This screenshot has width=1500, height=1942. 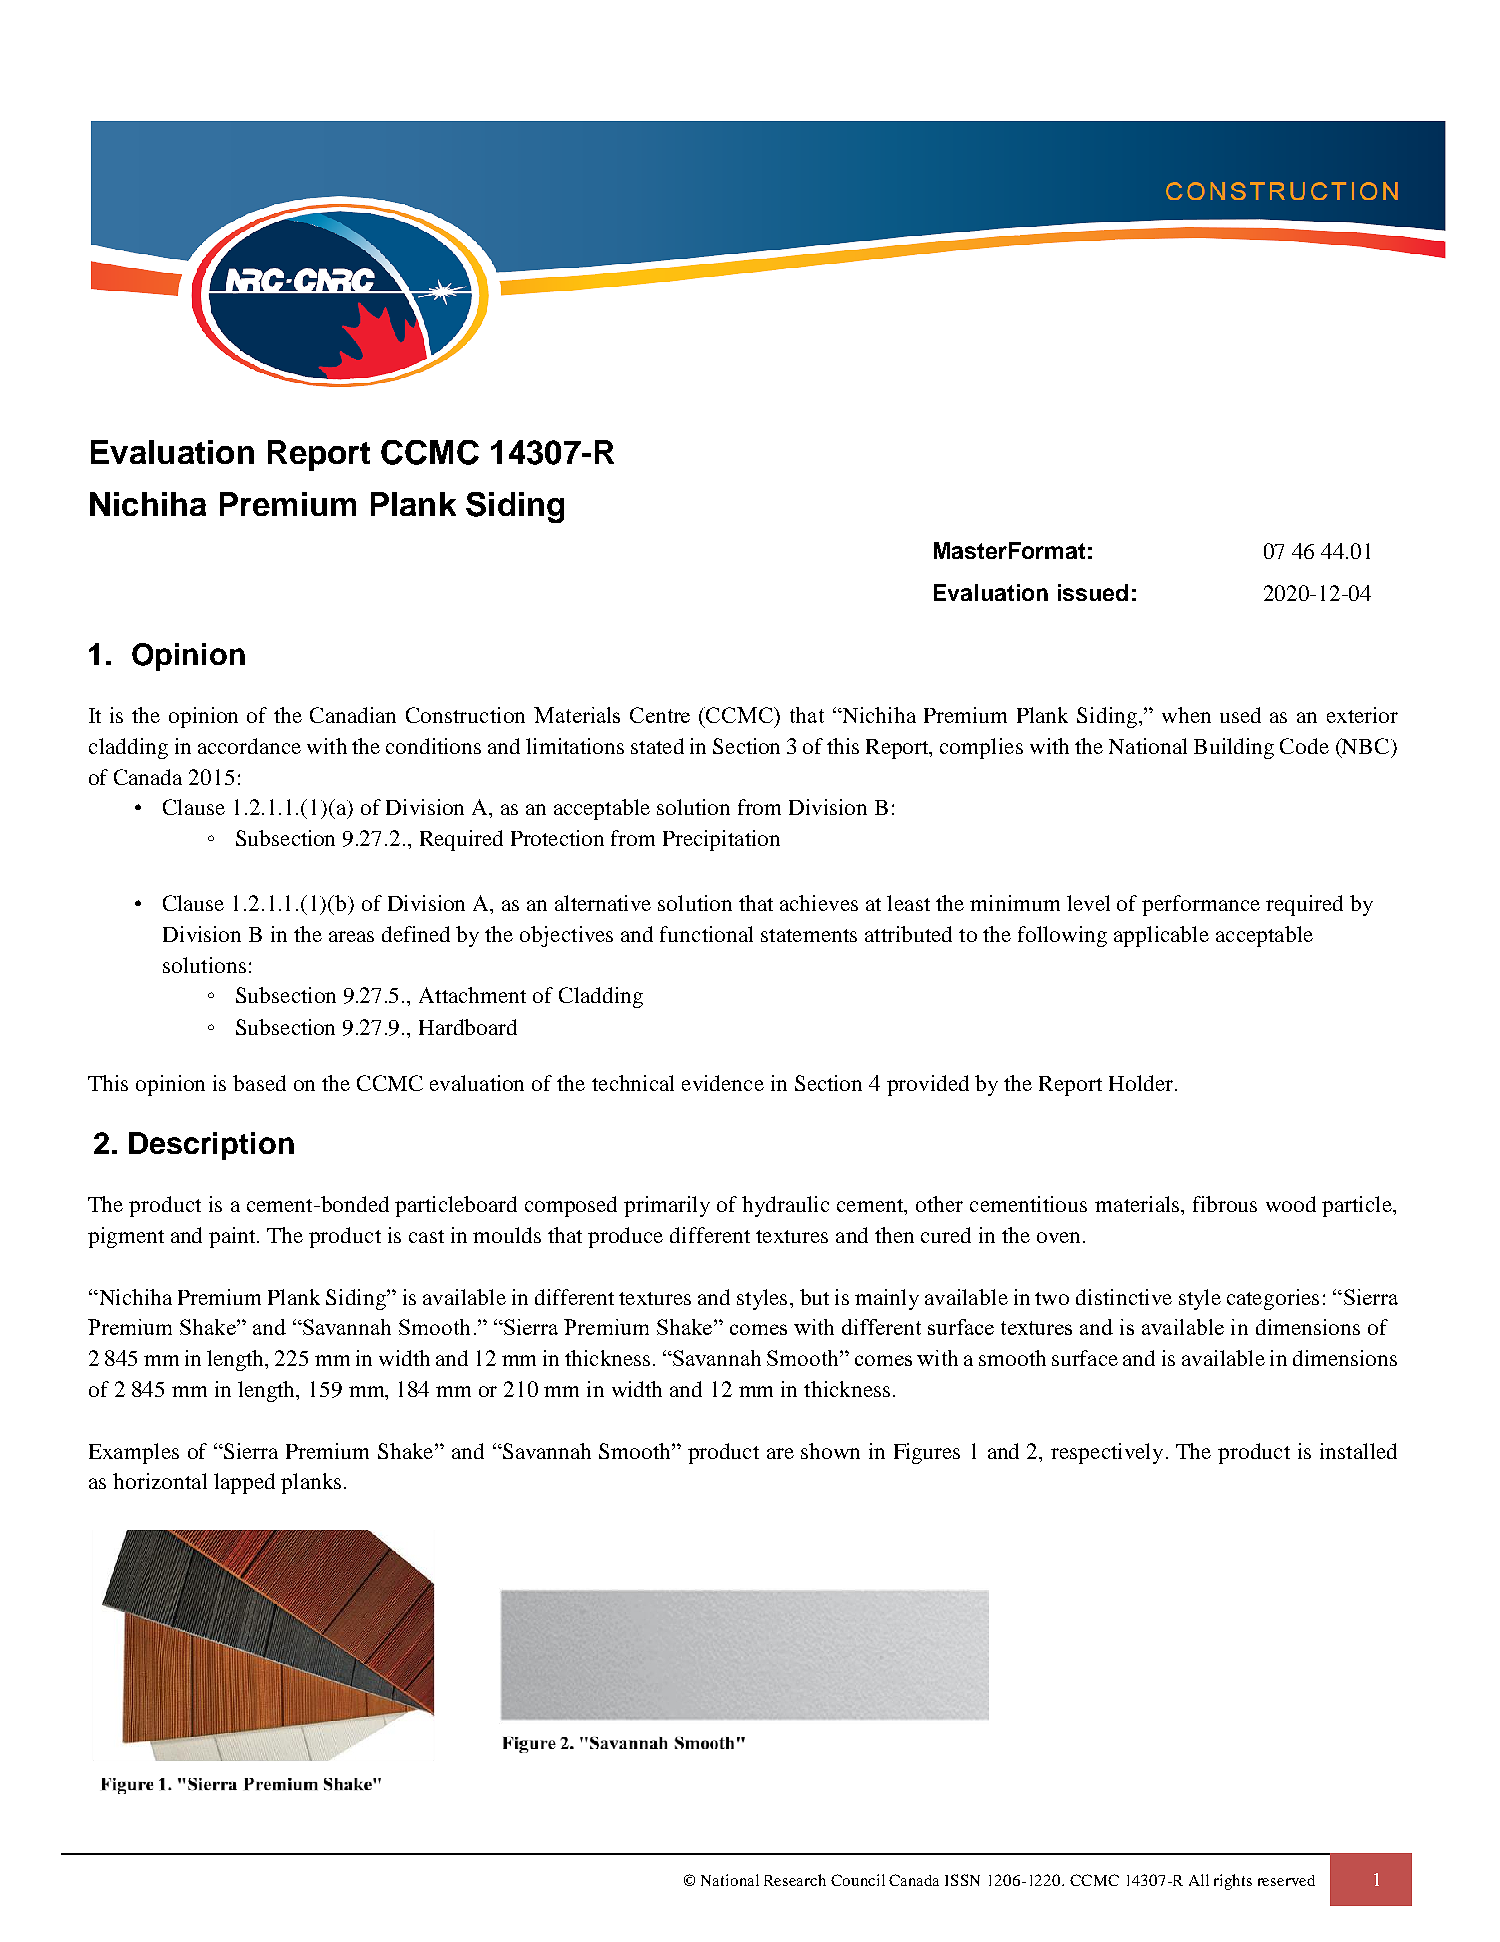 I want to click on Council, so click(x=858, y=1880).
